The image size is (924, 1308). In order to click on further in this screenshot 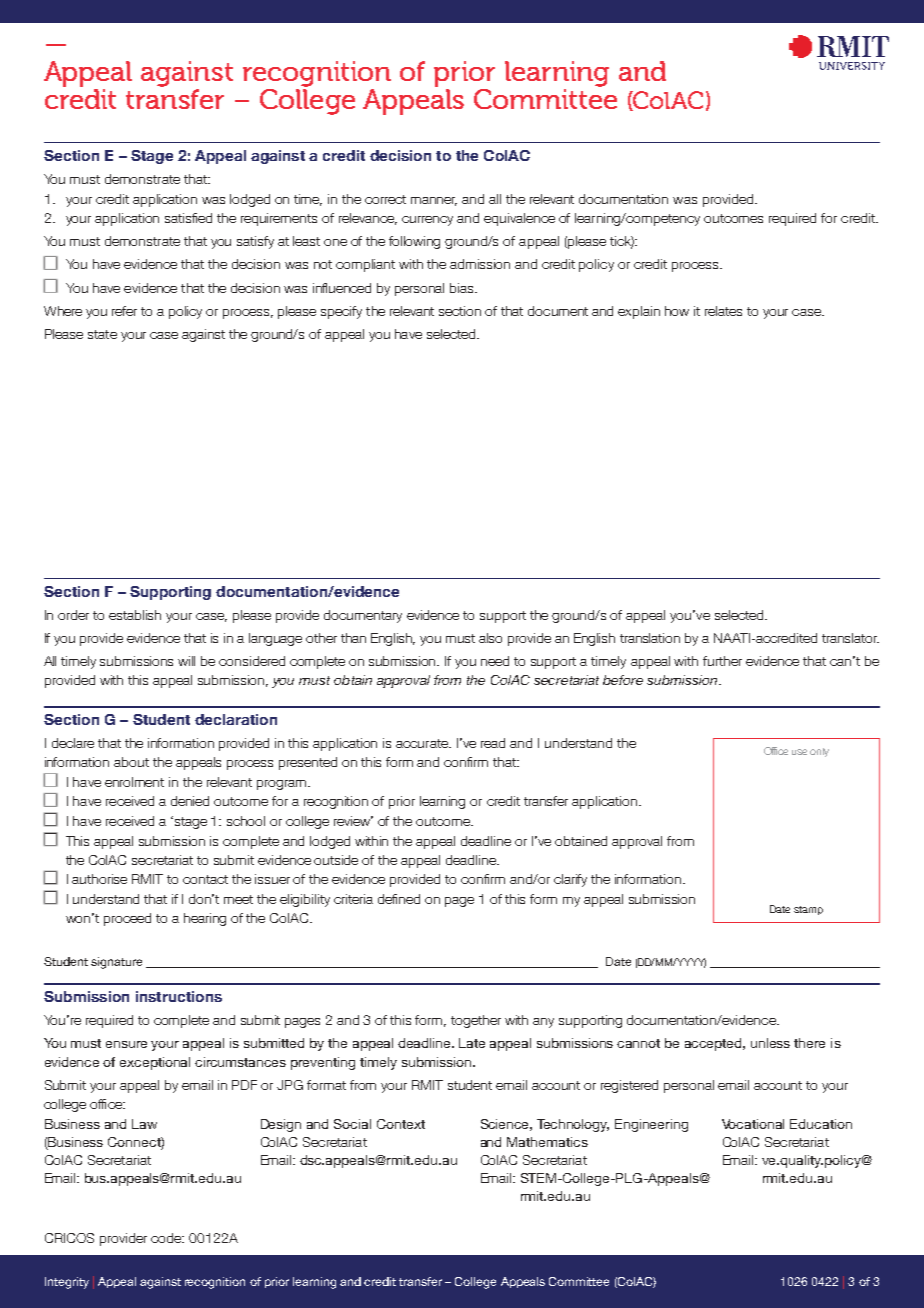, I will do `click(722, 661)`.
